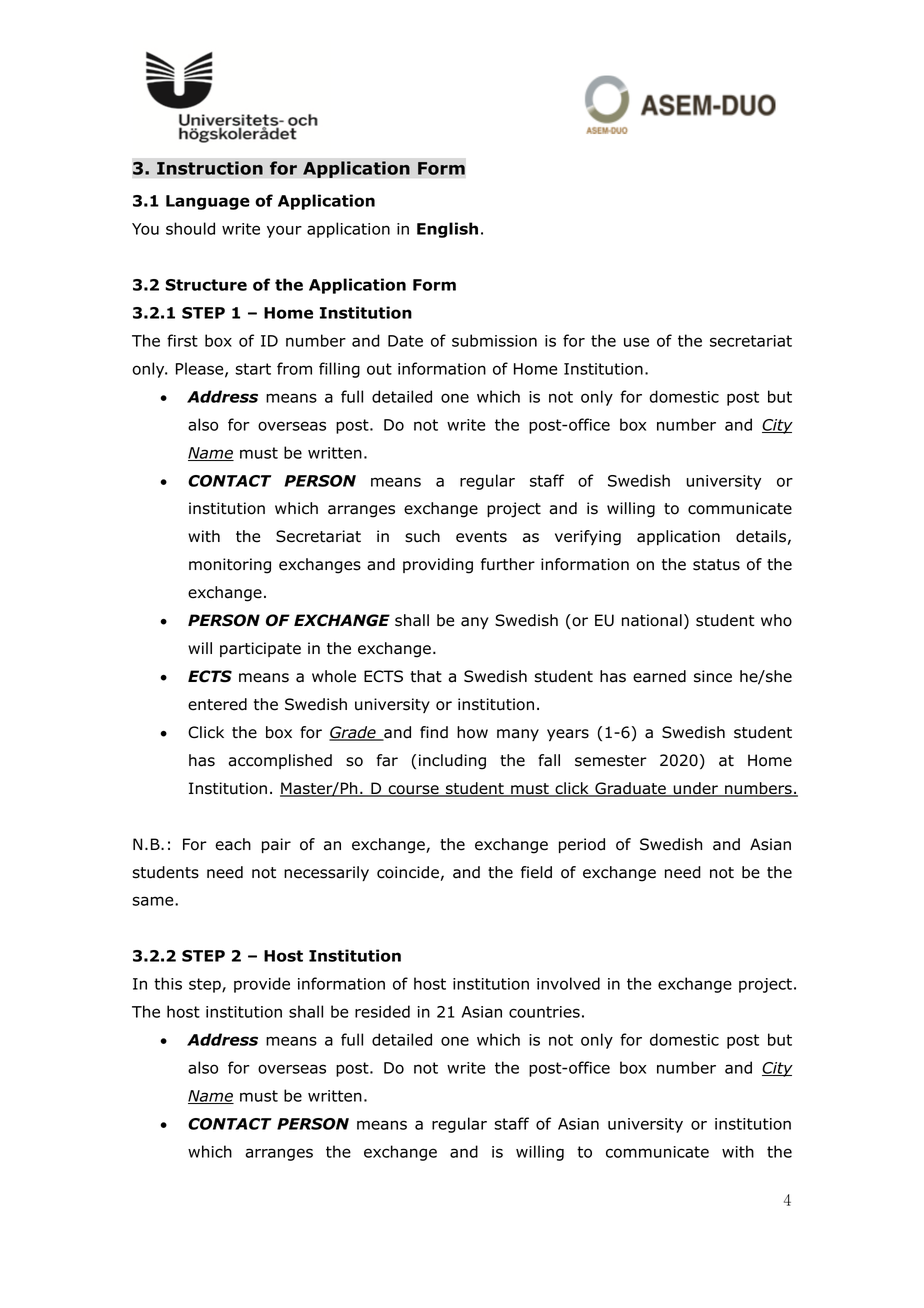 The height and width of the document is (1308, 924). Describe the element at coordinates (208, 202) in the document. I see `Language` at that location.
